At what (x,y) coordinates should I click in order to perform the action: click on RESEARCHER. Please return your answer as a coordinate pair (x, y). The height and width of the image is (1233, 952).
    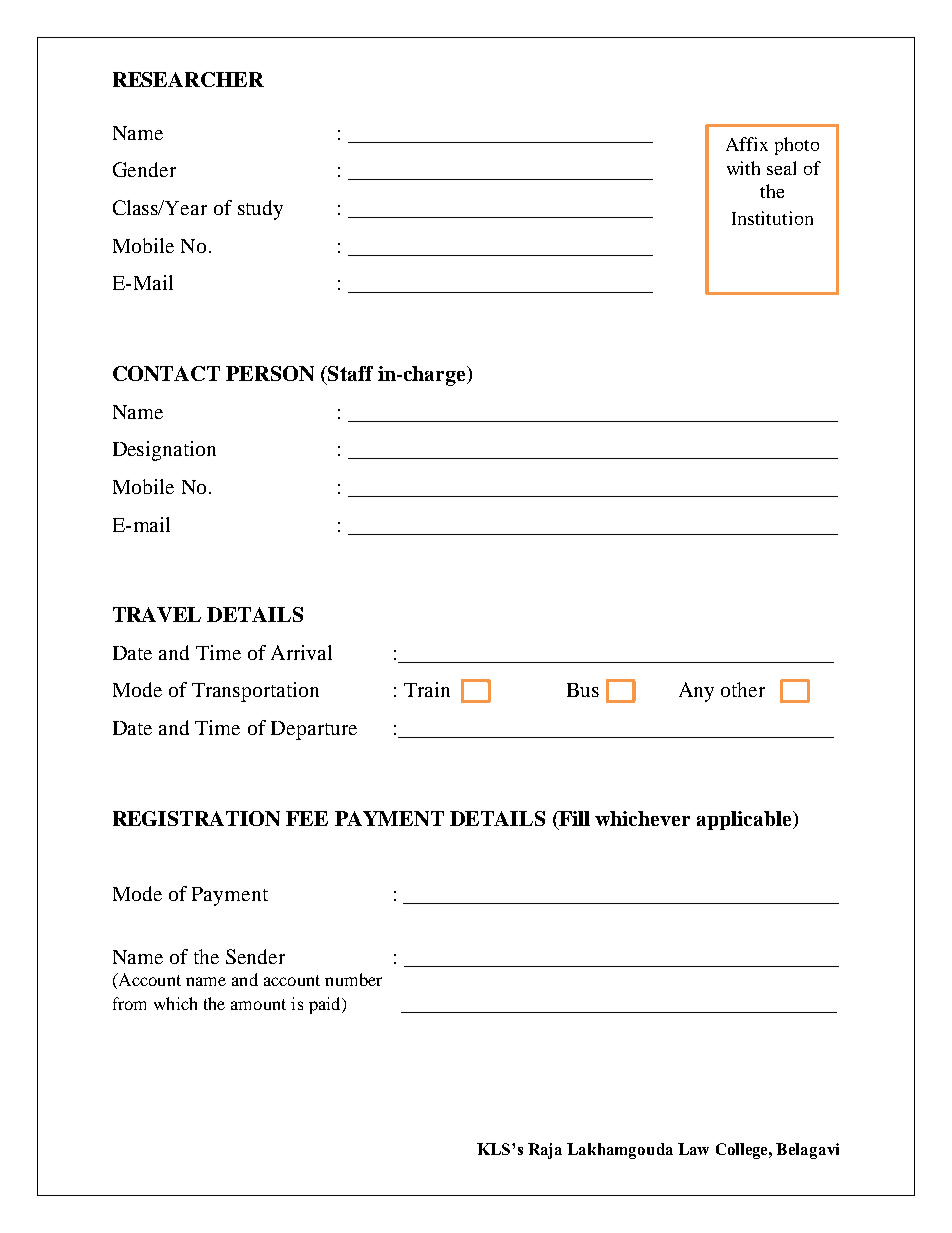
    Looking at the image, I should click on (188, 79).
